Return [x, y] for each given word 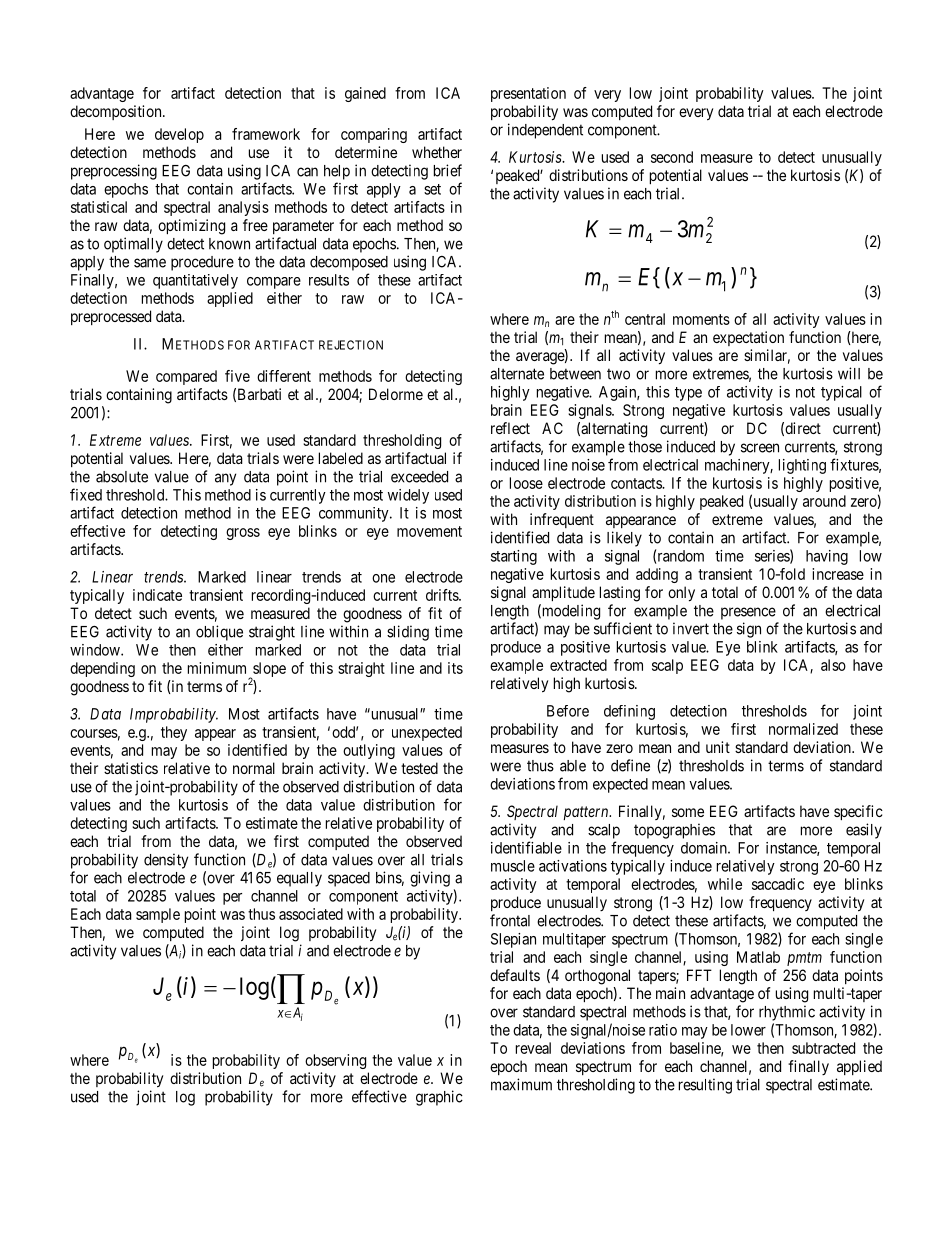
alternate [517, 374]
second [672, 157]
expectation [748, 338]
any [225, 479]
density [166, 861]
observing [335, 1061]
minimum [217, 668]
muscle [513, 866]
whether [437, 152]
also [833, 665]
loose [526, 483]
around [824, 501]
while [725, 884]
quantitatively [195, 281]
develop [179, 135]
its [455, 668]
